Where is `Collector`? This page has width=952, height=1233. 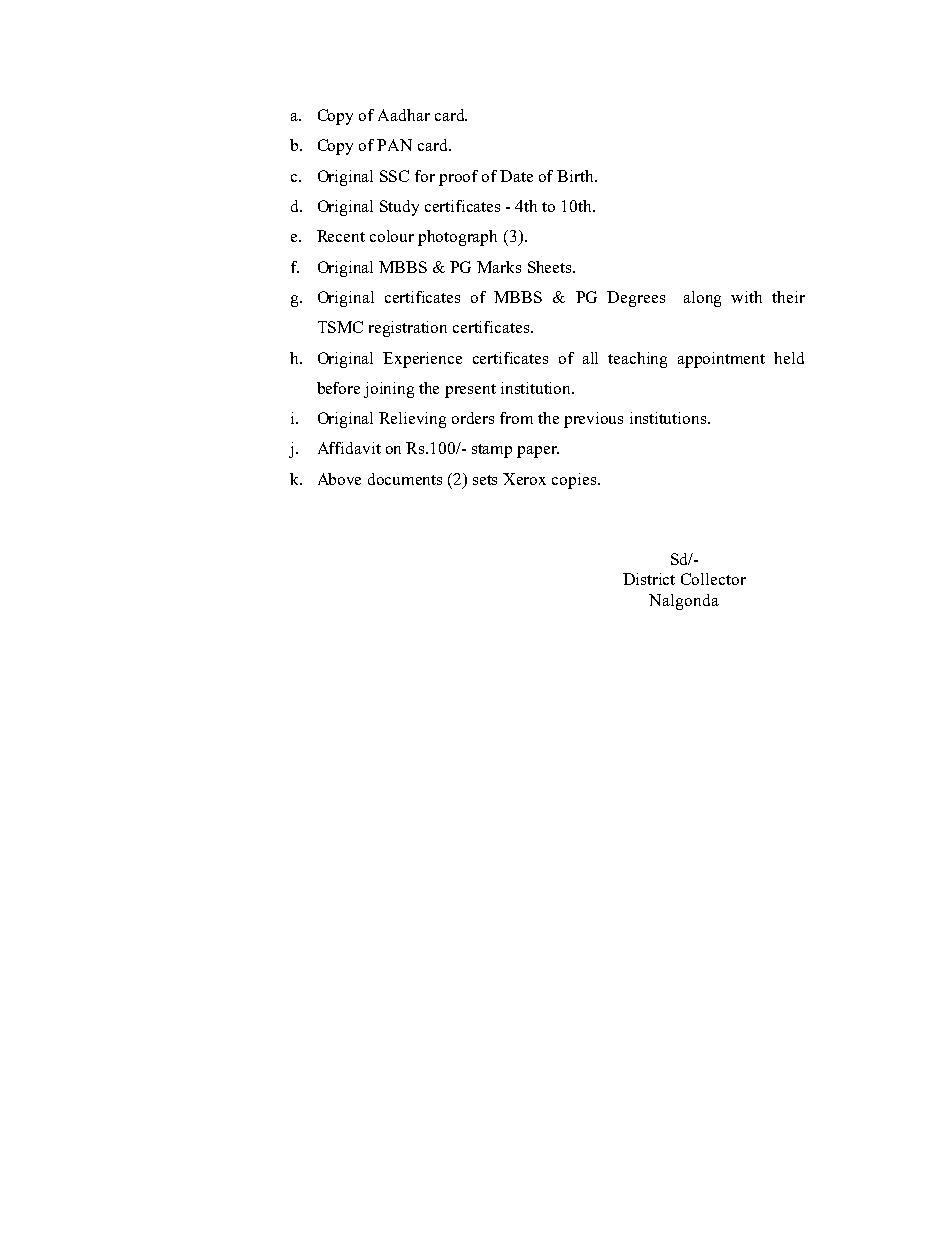 Collector is located at coordinates (713, 579).
